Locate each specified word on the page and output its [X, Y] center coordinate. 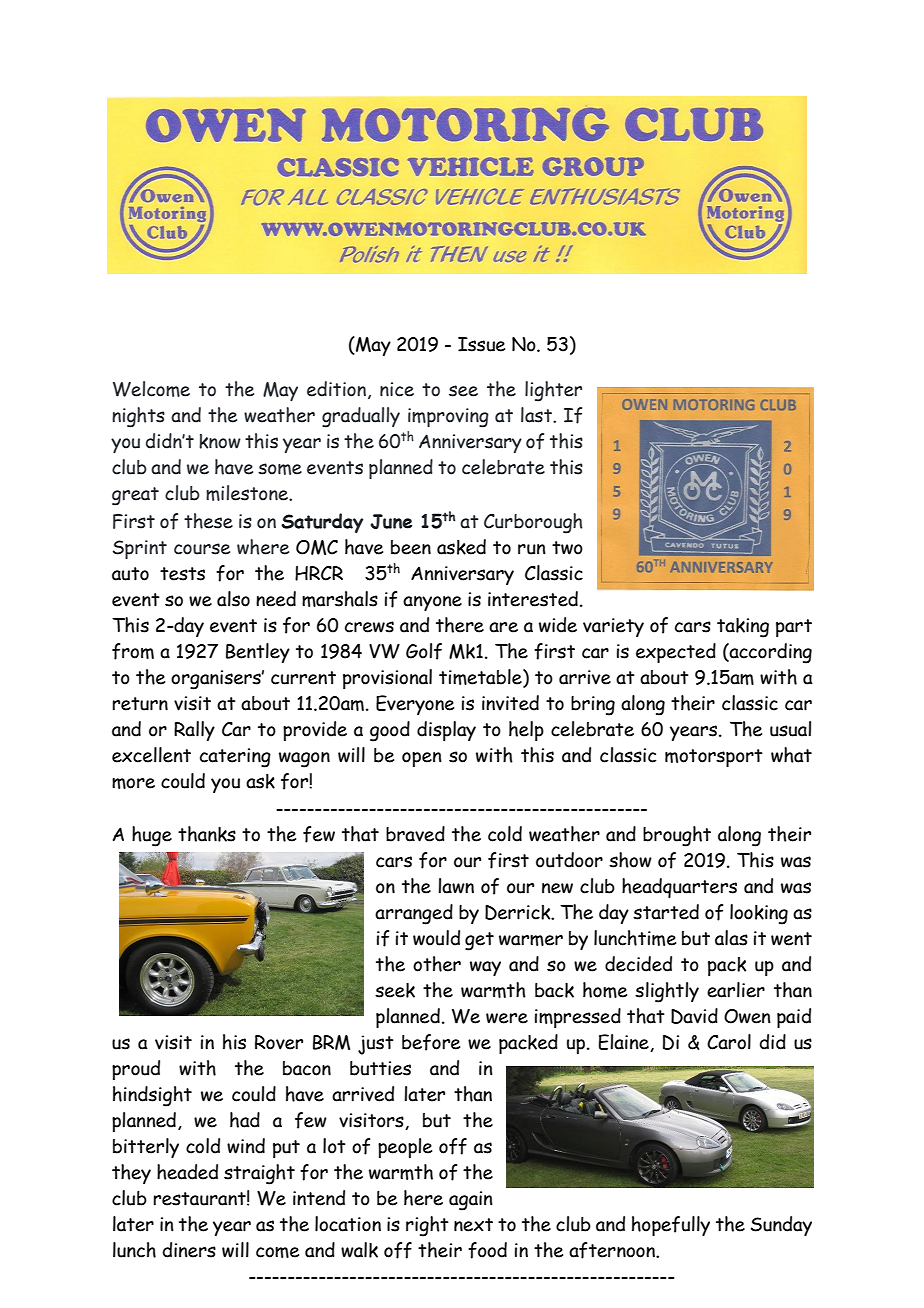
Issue [481, 344]
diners [189, 1250]
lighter [553, 391]
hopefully [671, 1226]
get [479, 941]
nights [138, 417]
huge [152, 836]
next [473, 1225]
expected [676, 653]
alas [731, 938]
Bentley [258, 653]
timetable [481, 678]
